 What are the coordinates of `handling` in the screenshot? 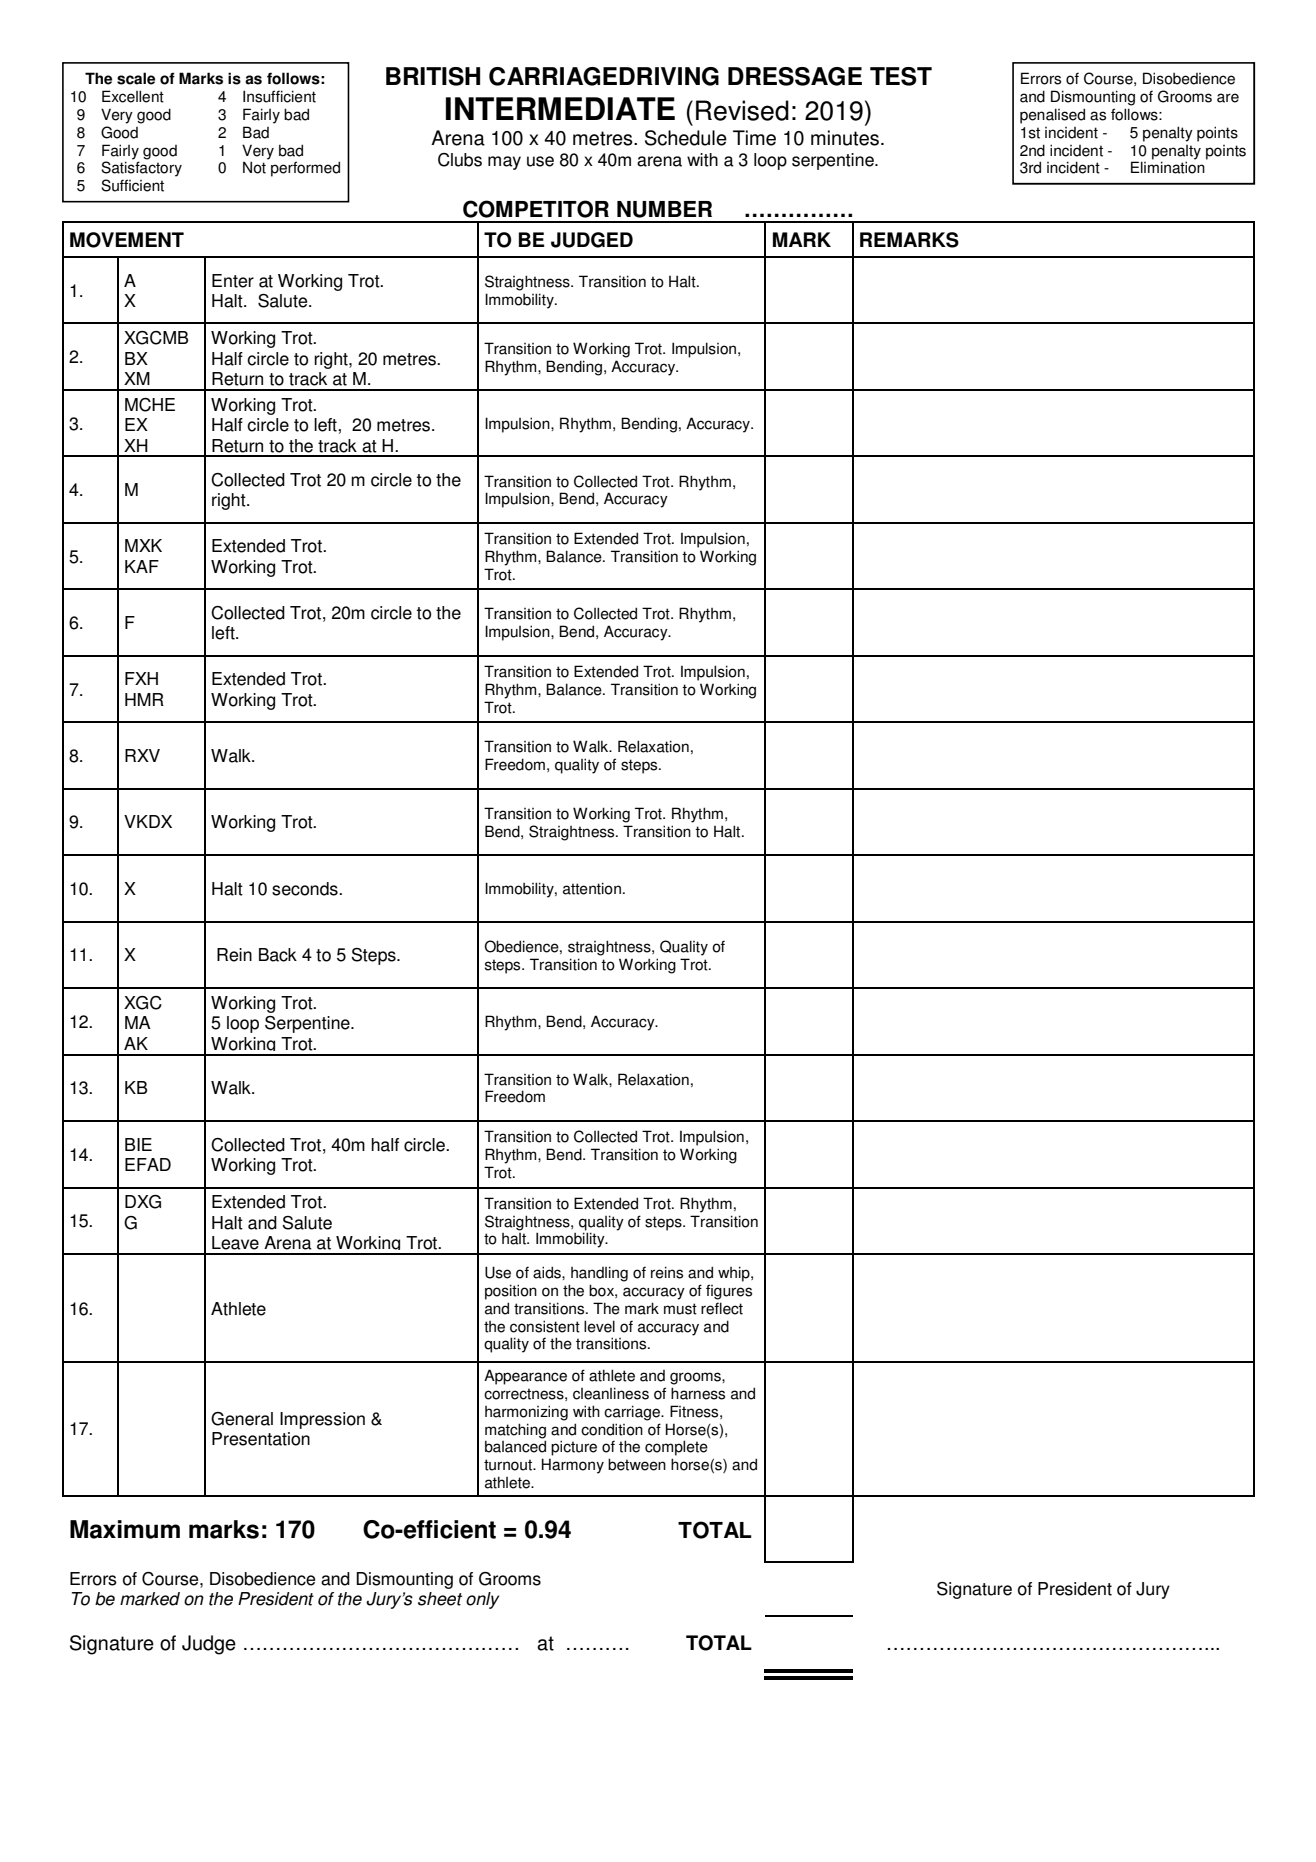 It's located at (599, 1274).
